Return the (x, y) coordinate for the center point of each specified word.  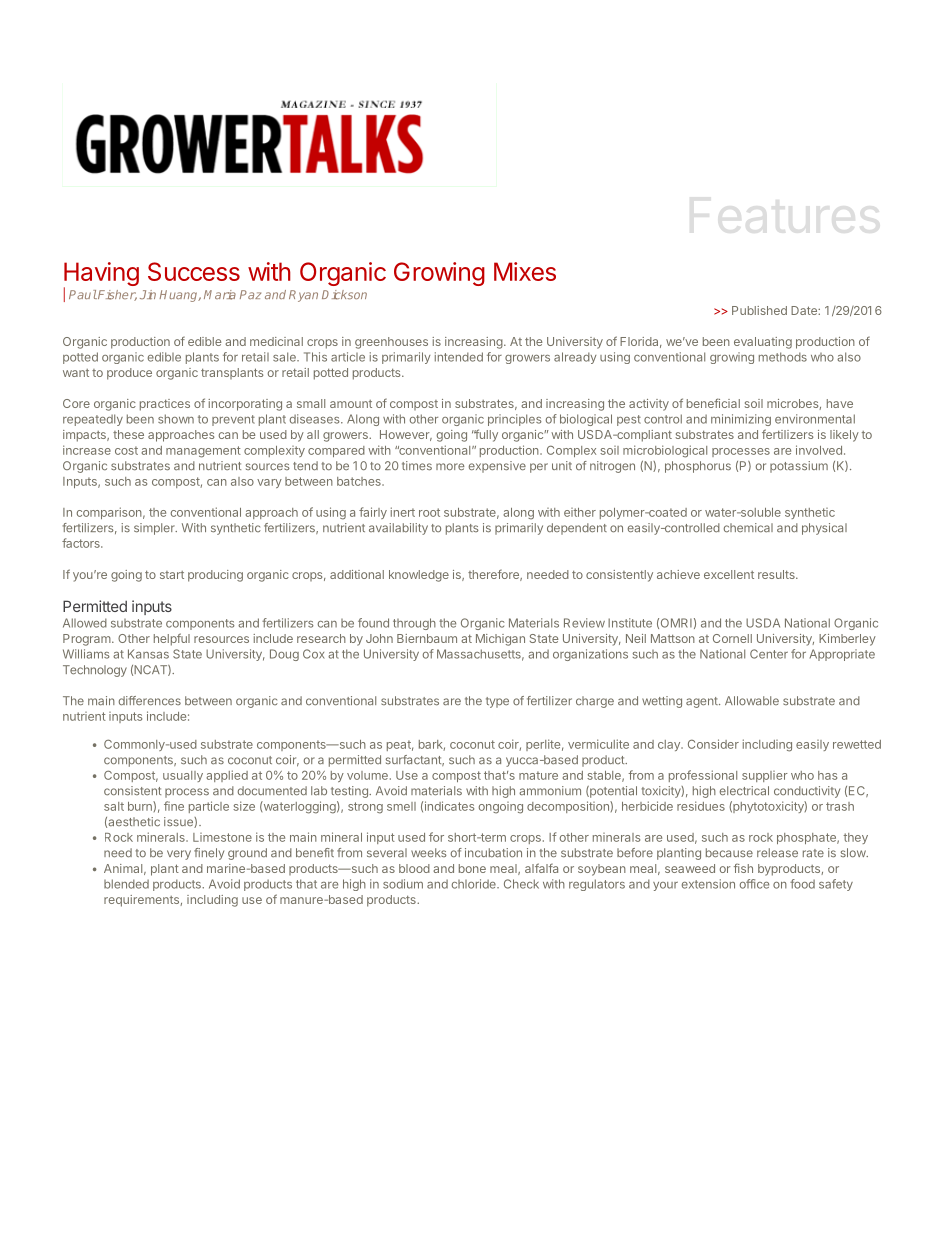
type (497, 702)
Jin (148, 295)
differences (150, 701)
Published (759, 310)
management (203, 452)
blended (126, 884)
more (450, 466)
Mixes (525, 271)
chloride (475, 884)
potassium (799, 467)
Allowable (752, 701)
